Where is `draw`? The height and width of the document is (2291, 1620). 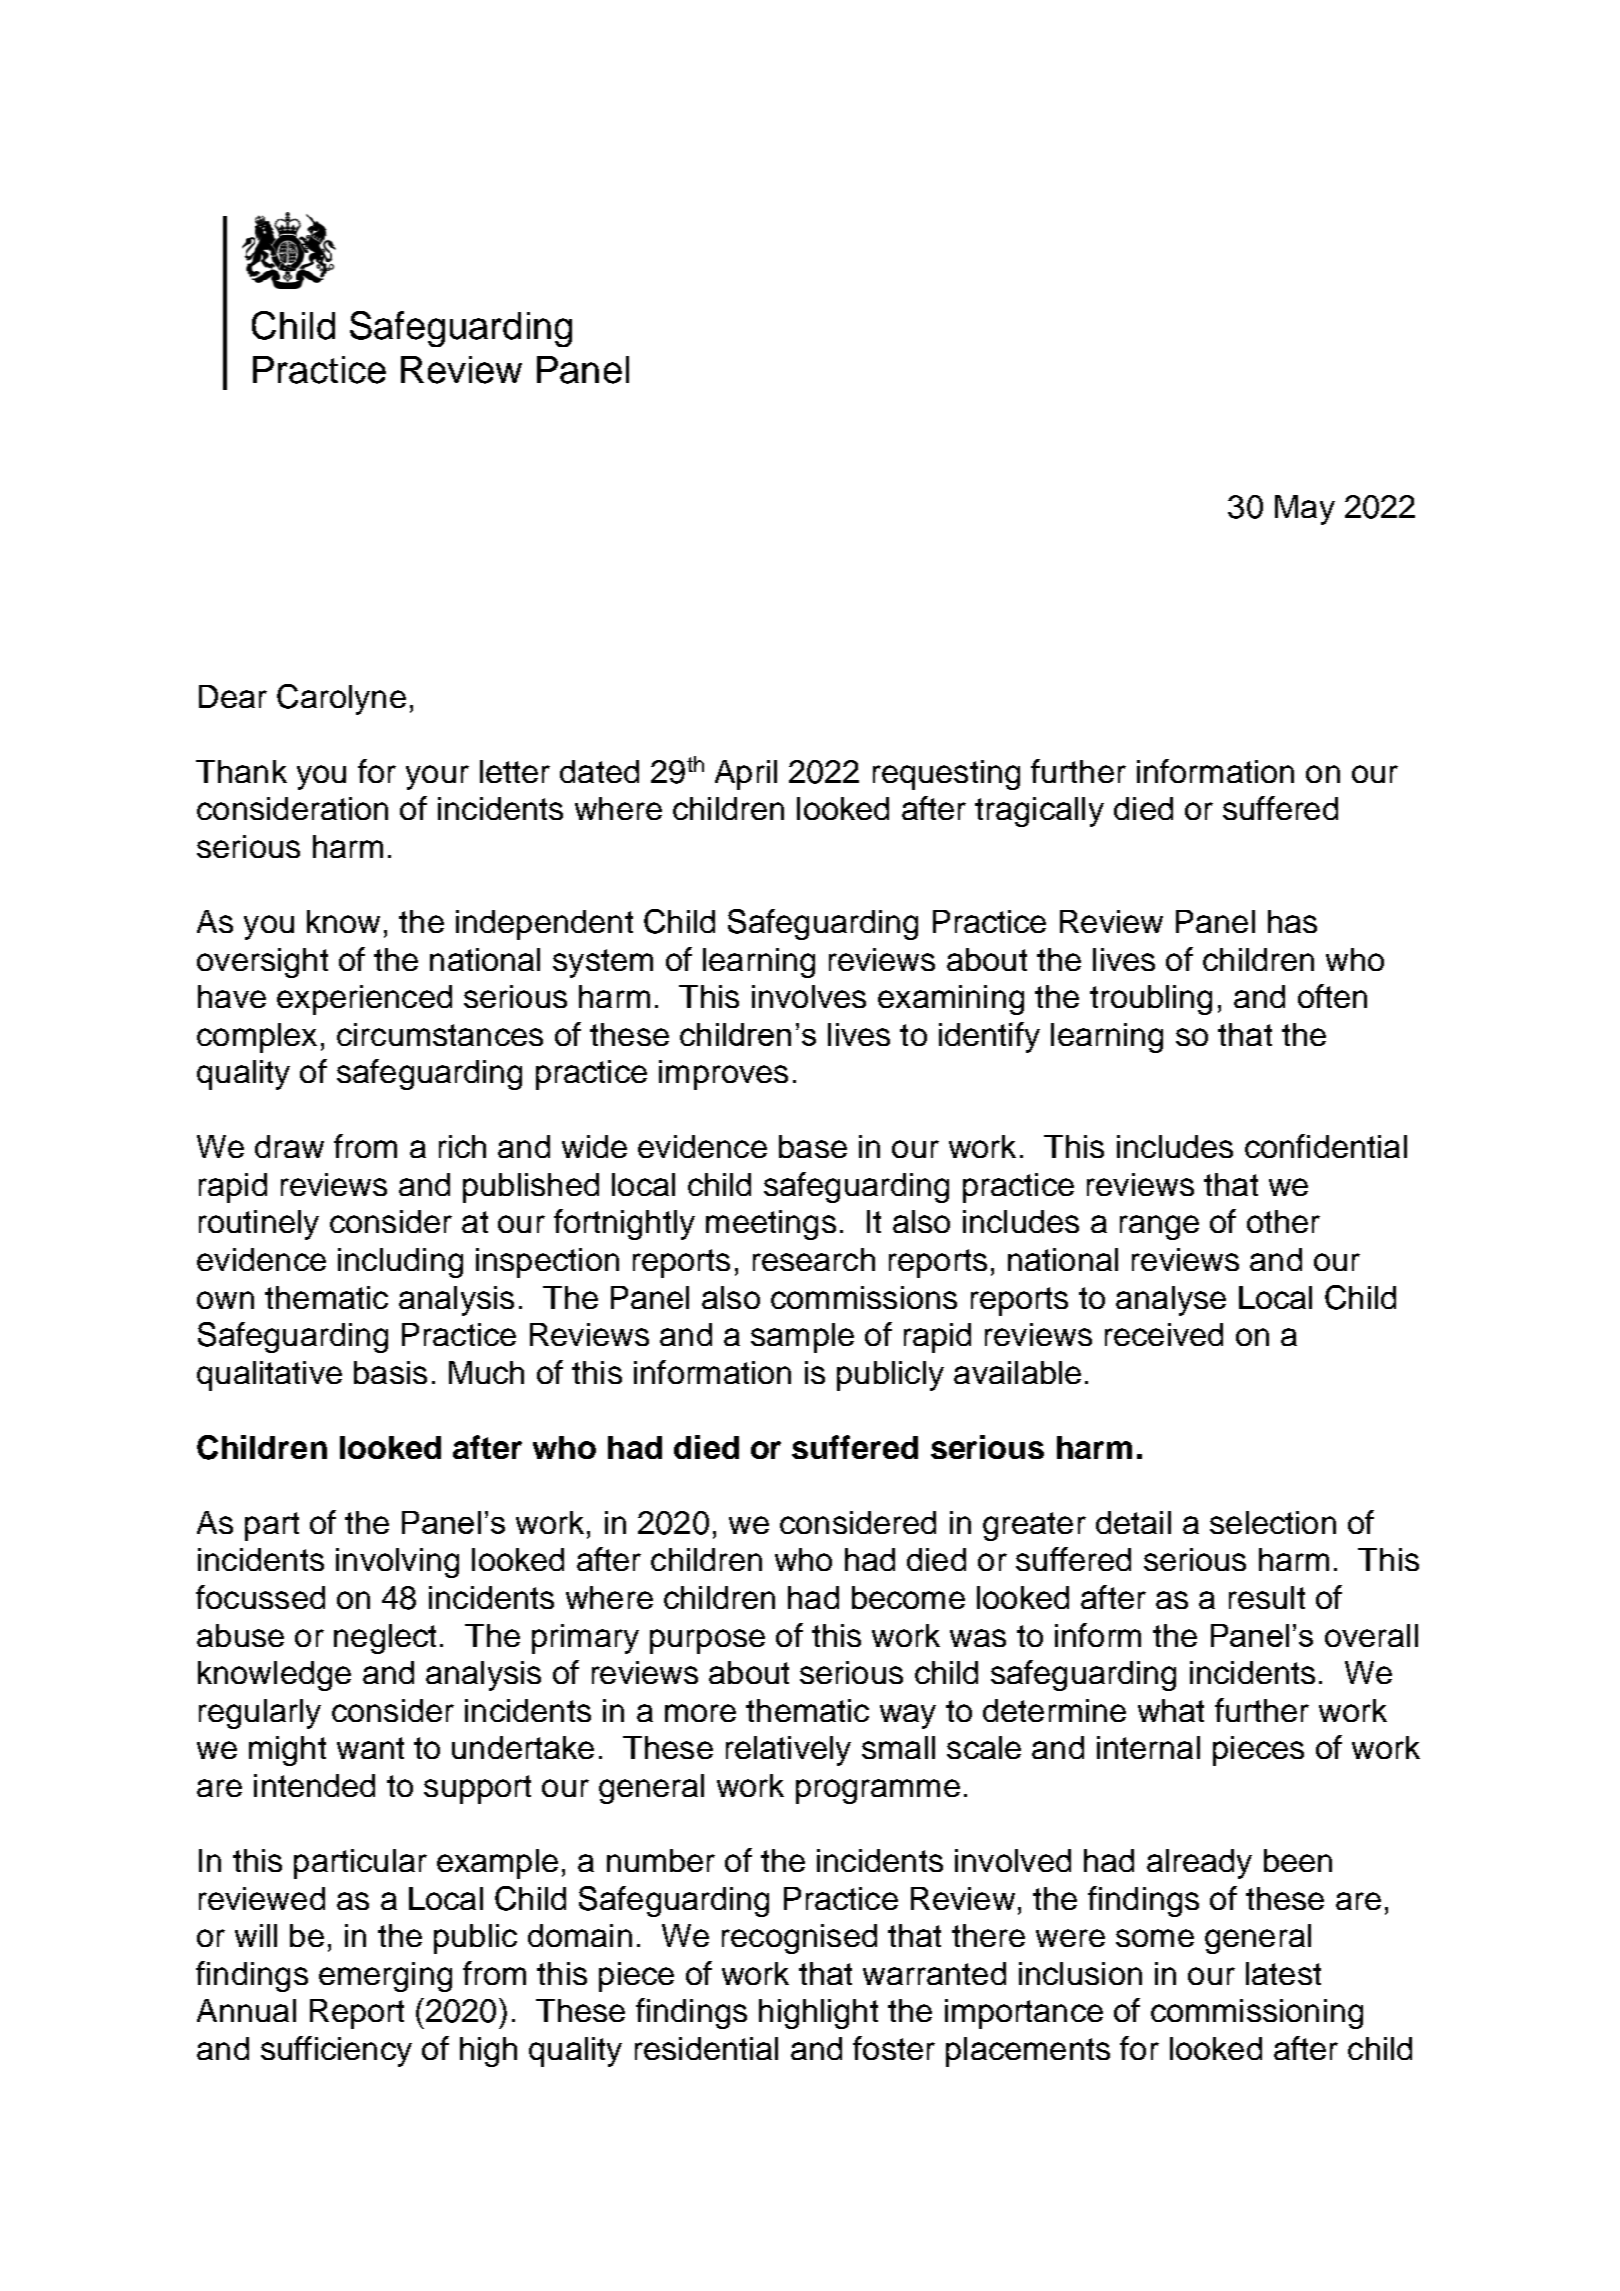 draw is located at coordinates (289, 1146).
